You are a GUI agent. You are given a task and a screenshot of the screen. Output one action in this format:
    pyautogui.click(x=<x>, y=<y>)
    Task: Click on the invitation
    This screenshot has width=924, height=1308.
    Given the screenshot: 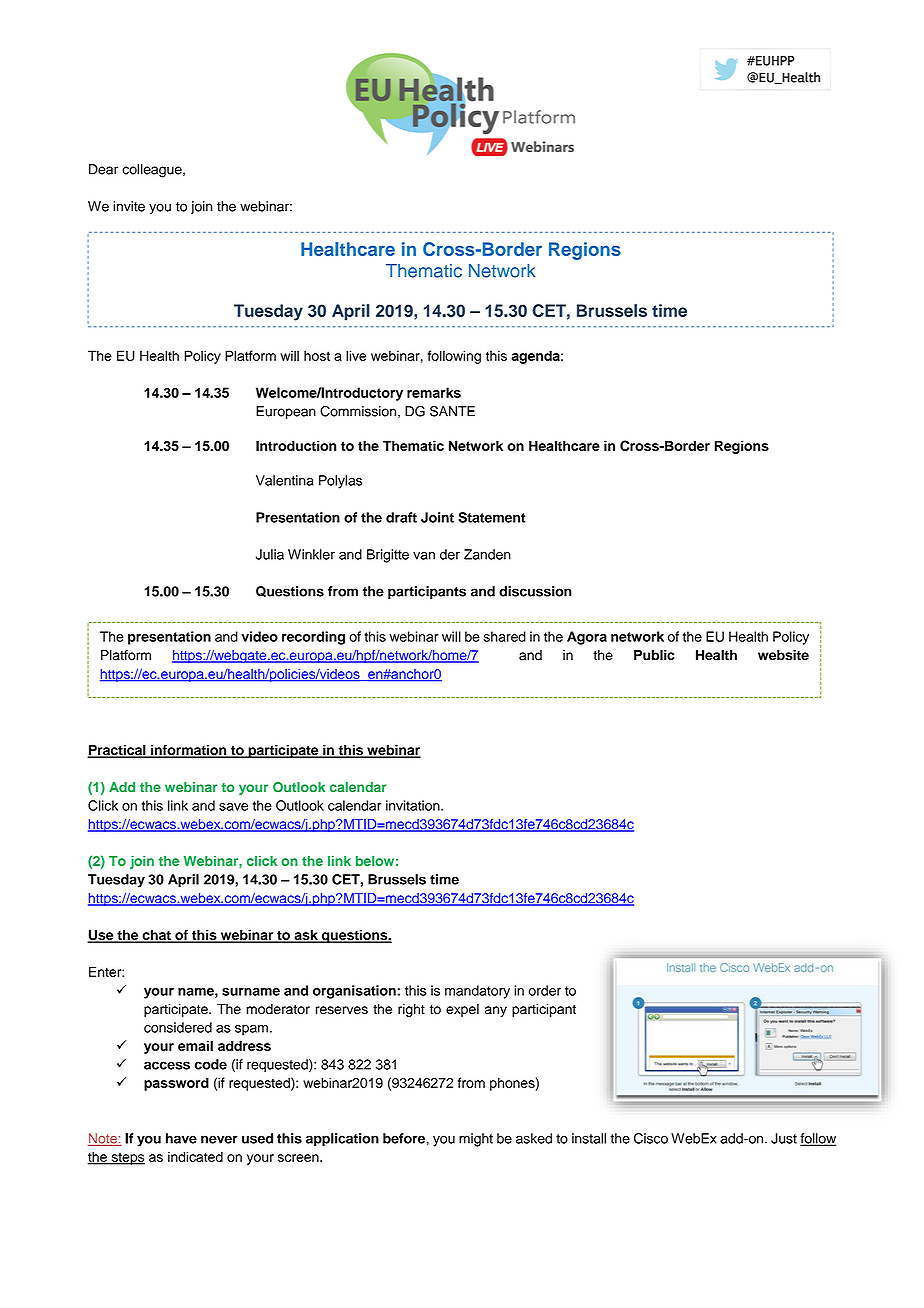 What is the action you would take?
    pyautogui.click(x=414, y=805)
